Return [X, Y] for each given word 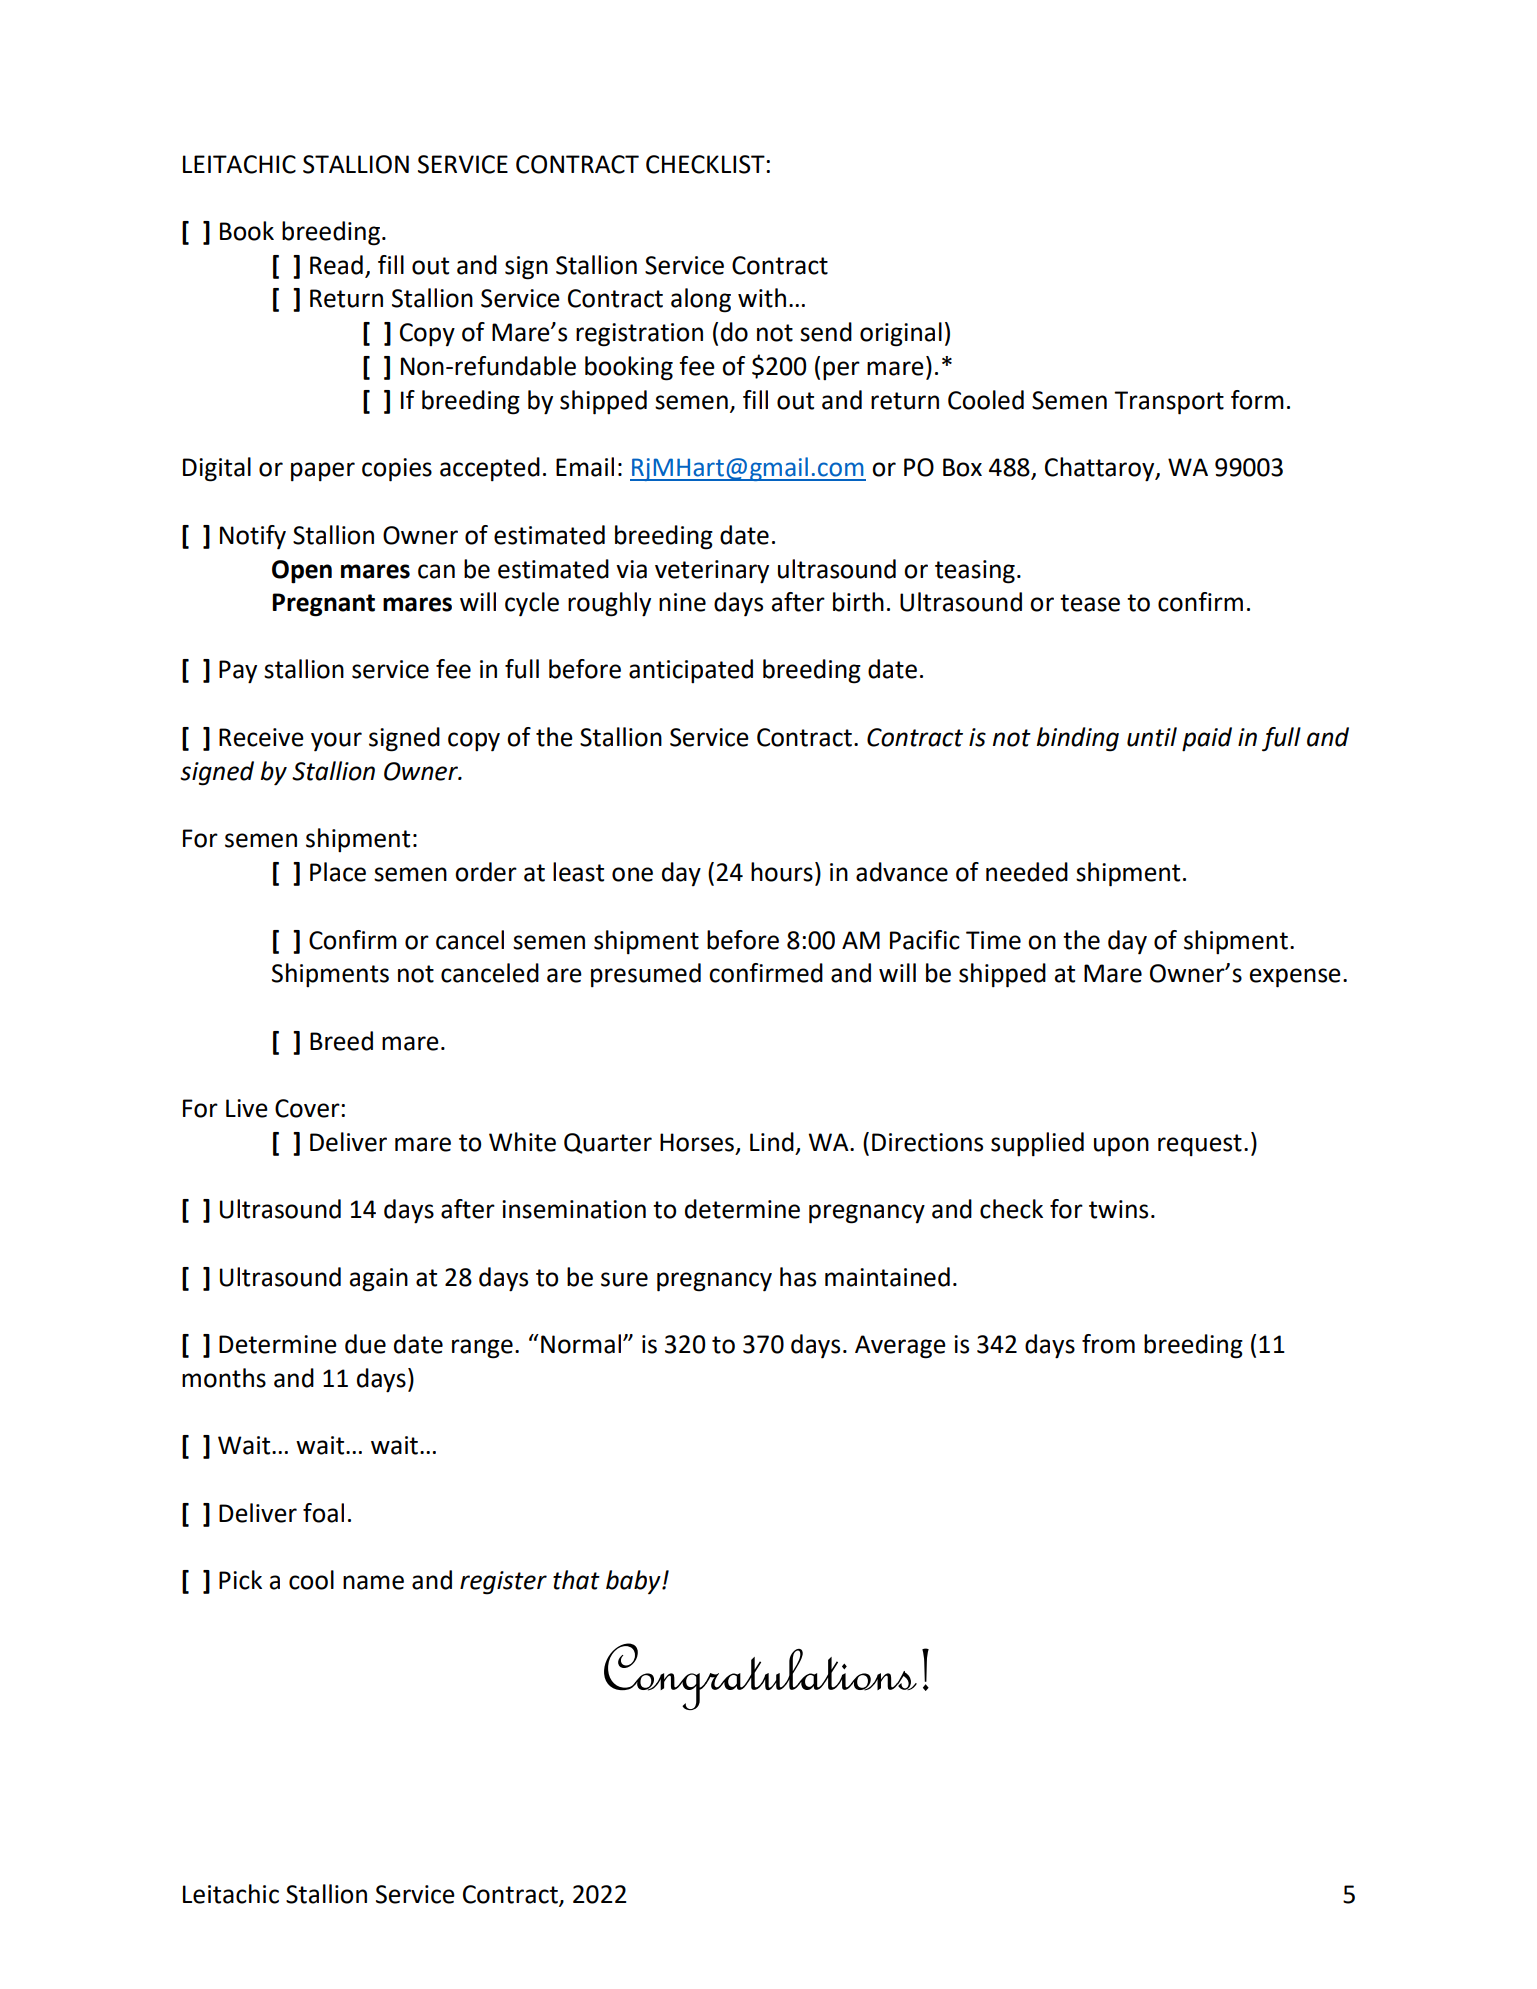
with [762, 298]
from [1108, 1344]
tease [1090, 603]
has [798, 1277]
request [1200, 1145]
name [373, 1582]
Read [336, 265]
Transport [1169, 403]
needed [1027, 872]
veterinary [712, 572]
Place [338, 872]
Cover [308, 1108]
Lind [772, 1142]
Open [302, 572]
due [365, 1344]
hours [782, 872]
